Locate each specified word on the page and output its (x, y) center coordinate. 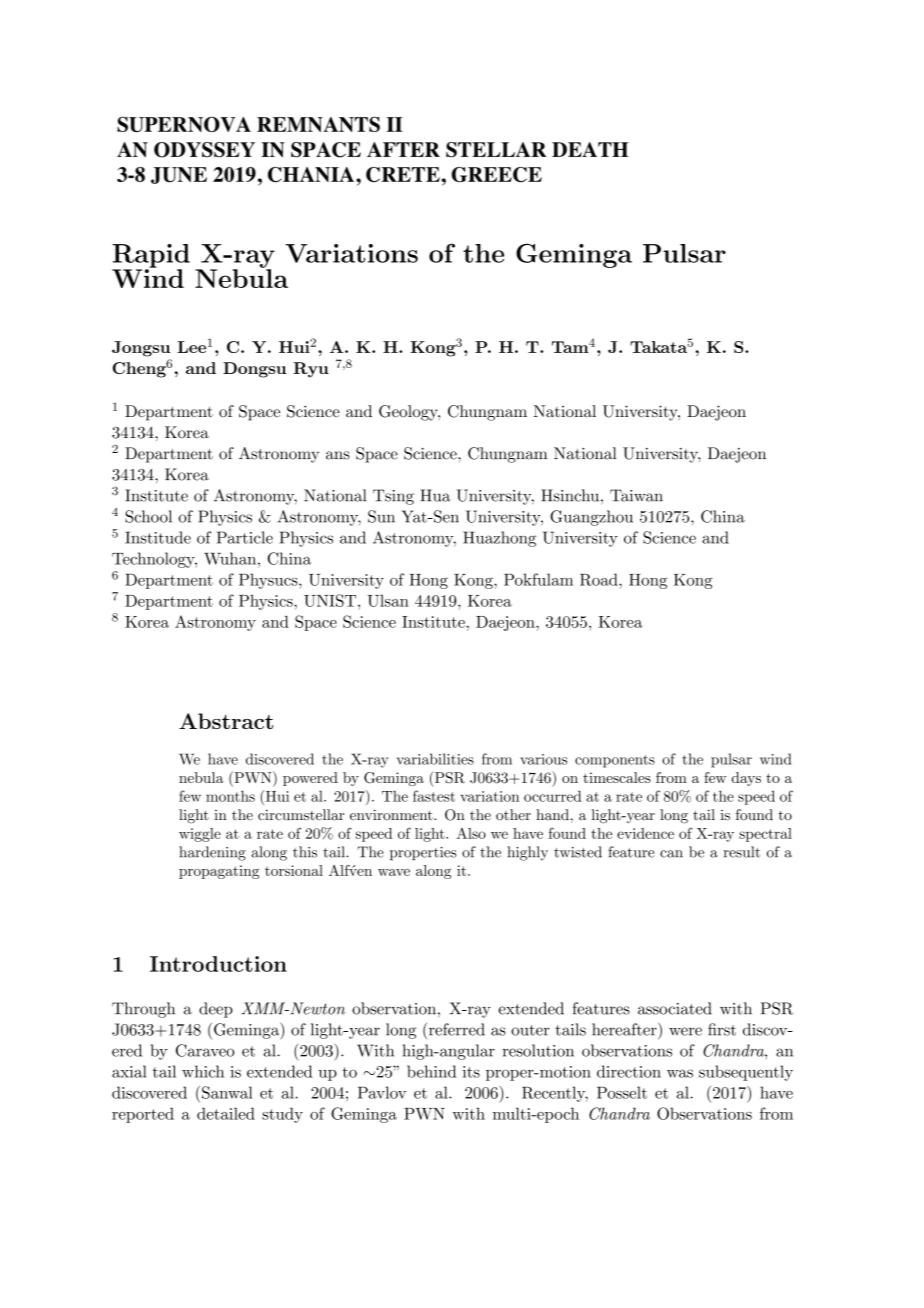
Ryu (311, 370)
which (203, 1071)
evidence (645, 833)
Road (600, 579)
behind (431, 1071)
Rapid (151, 257)
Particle (245, 537)
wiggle (200, 835)
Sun (381, 516)
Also (471, 833)
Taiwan (636, 495)
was (680, 1073)
